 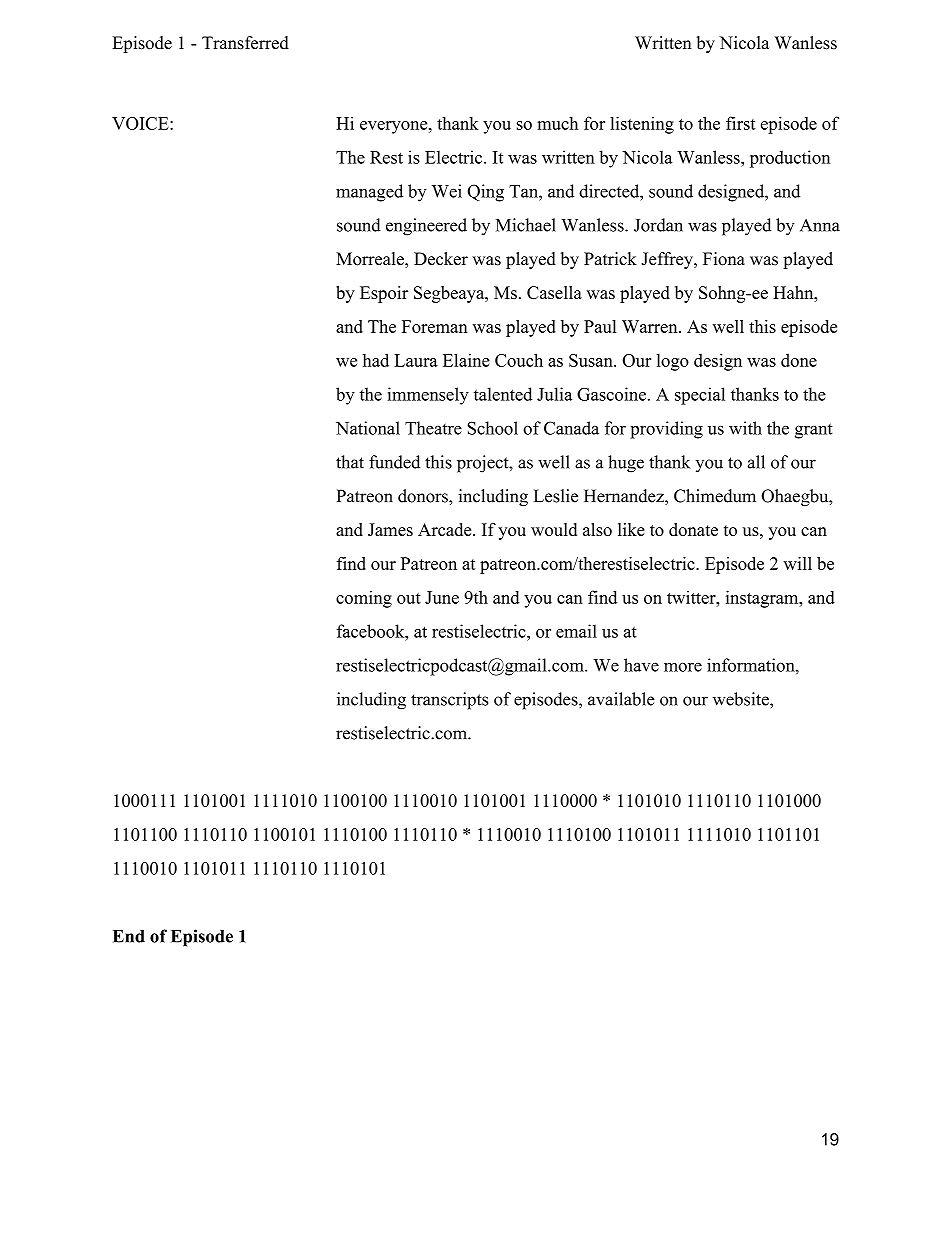 I want to click on Transferred, so click(x=245, y=43).
